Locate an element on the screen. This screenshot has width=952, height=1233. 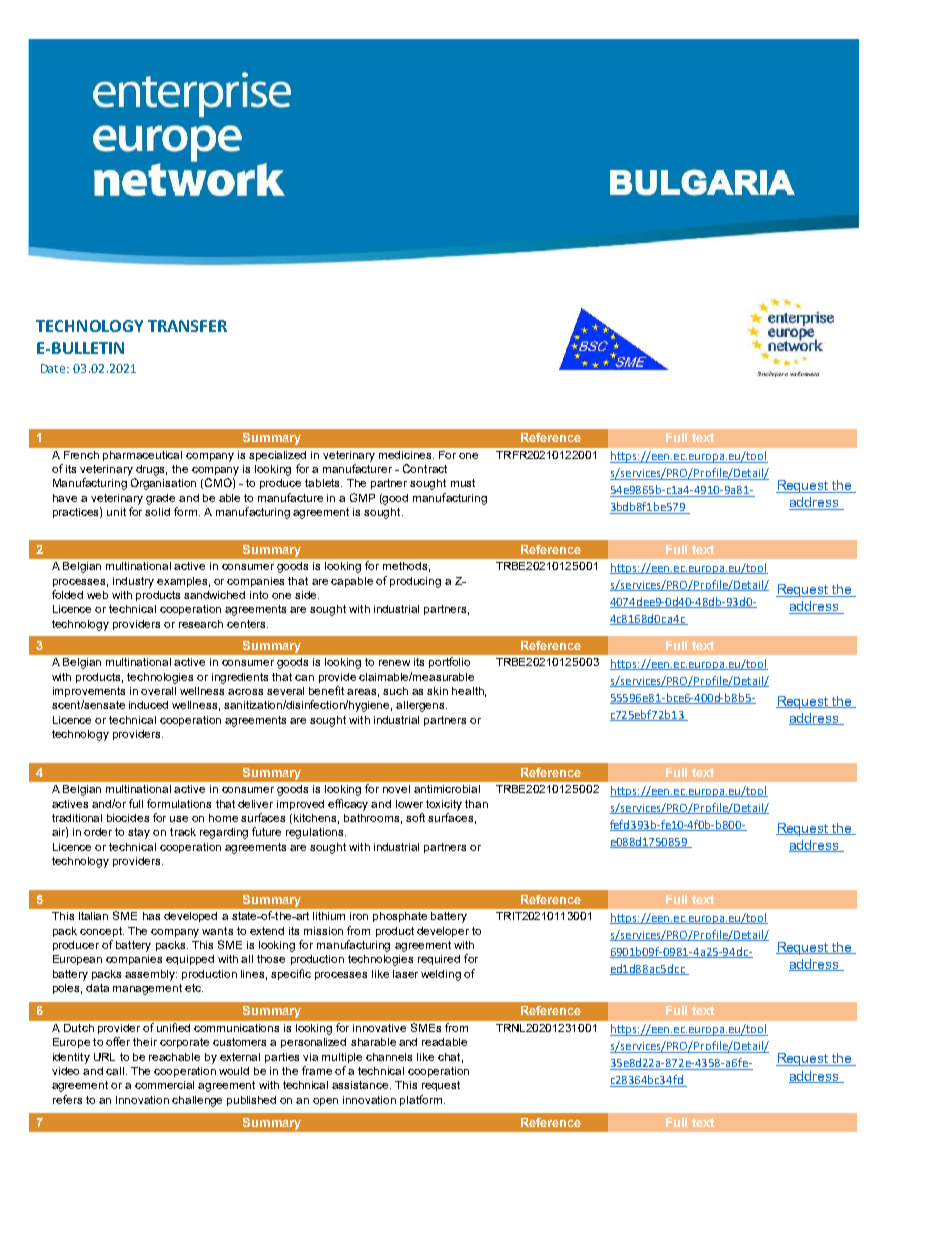
TRANSFER is located at coordinates (187, 326).
